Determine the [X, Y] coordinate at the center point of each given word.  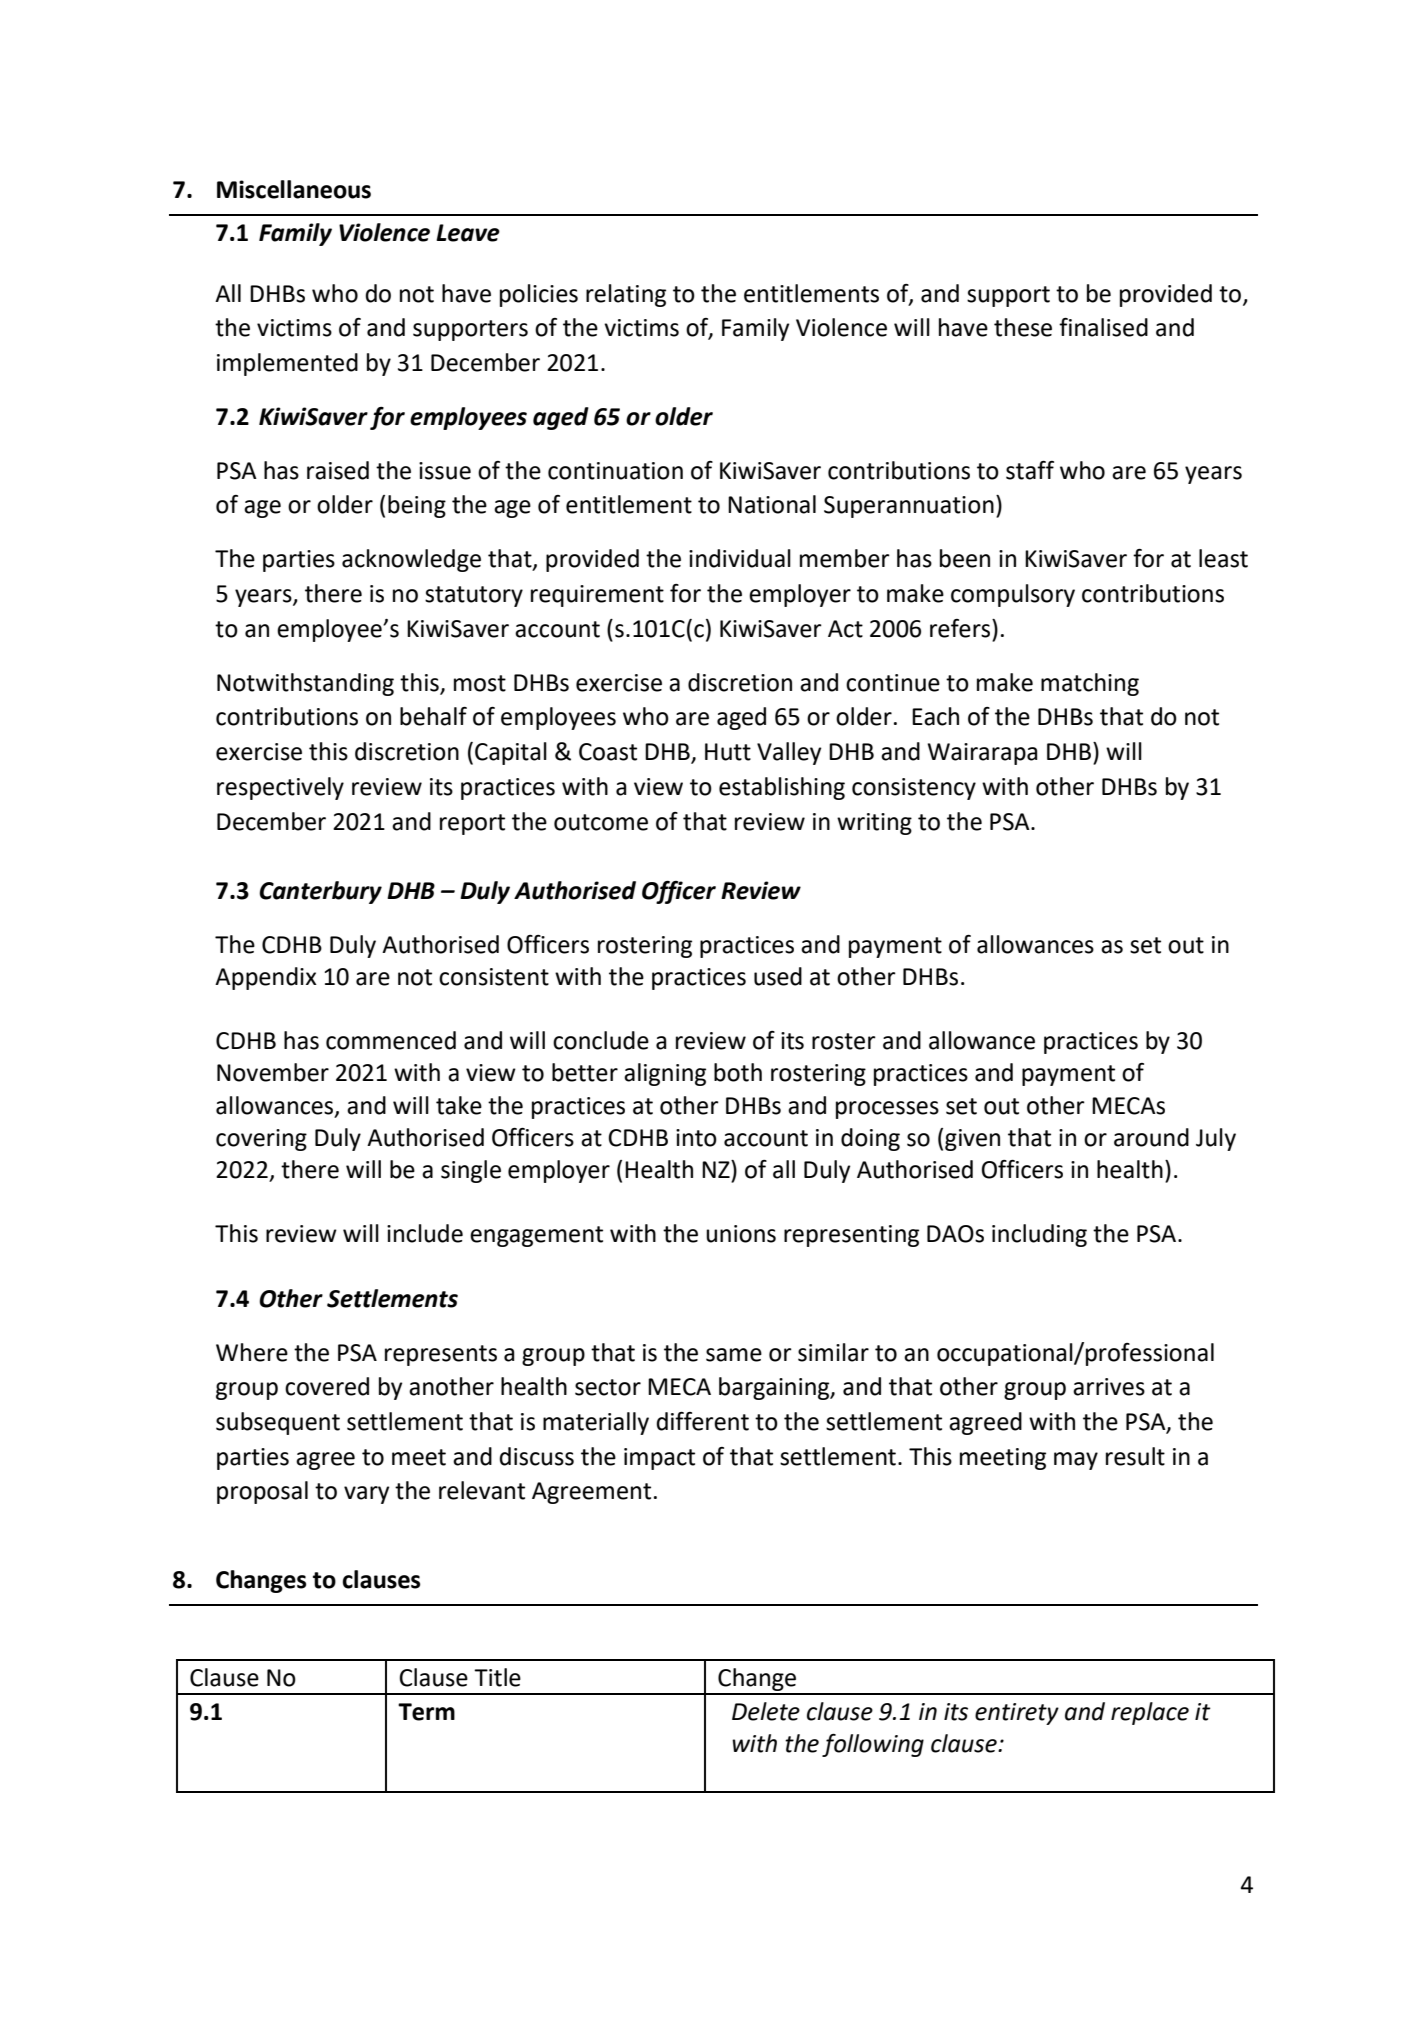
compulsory [1013, 595]
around [1151, 1137]
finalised [1103, 327]
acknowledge [411, 560]
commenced [391, 1040]
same [734, 1355]
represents [441, 1355]
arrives [1109, 1387]
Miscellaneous [294, 189]
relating [626, 295]
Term [426, 1712]
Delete [766, 1711]
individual [740, 558]
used [778, 976]
